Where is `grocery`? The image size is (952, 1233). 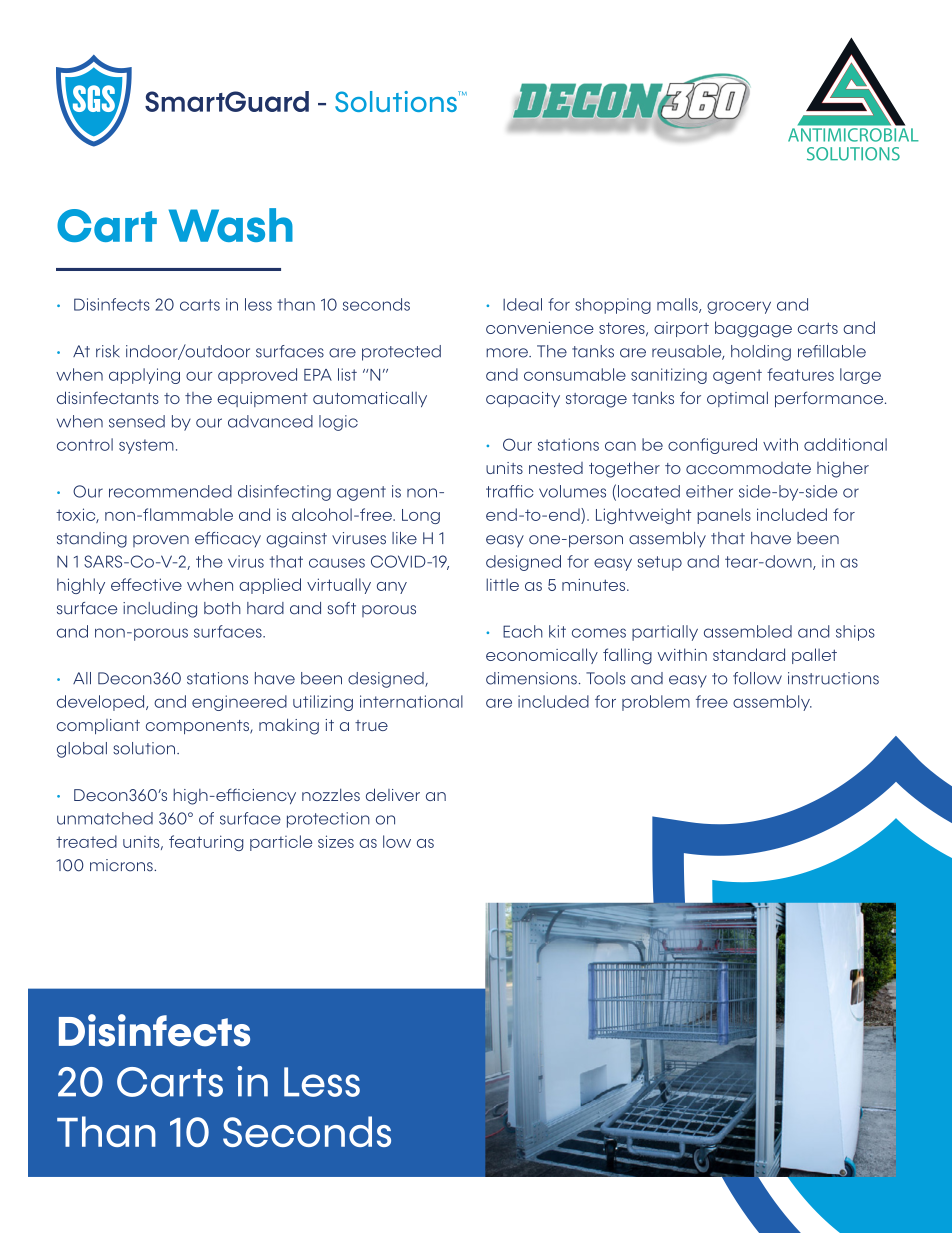 grocery is located at coordinates (739, 307).
